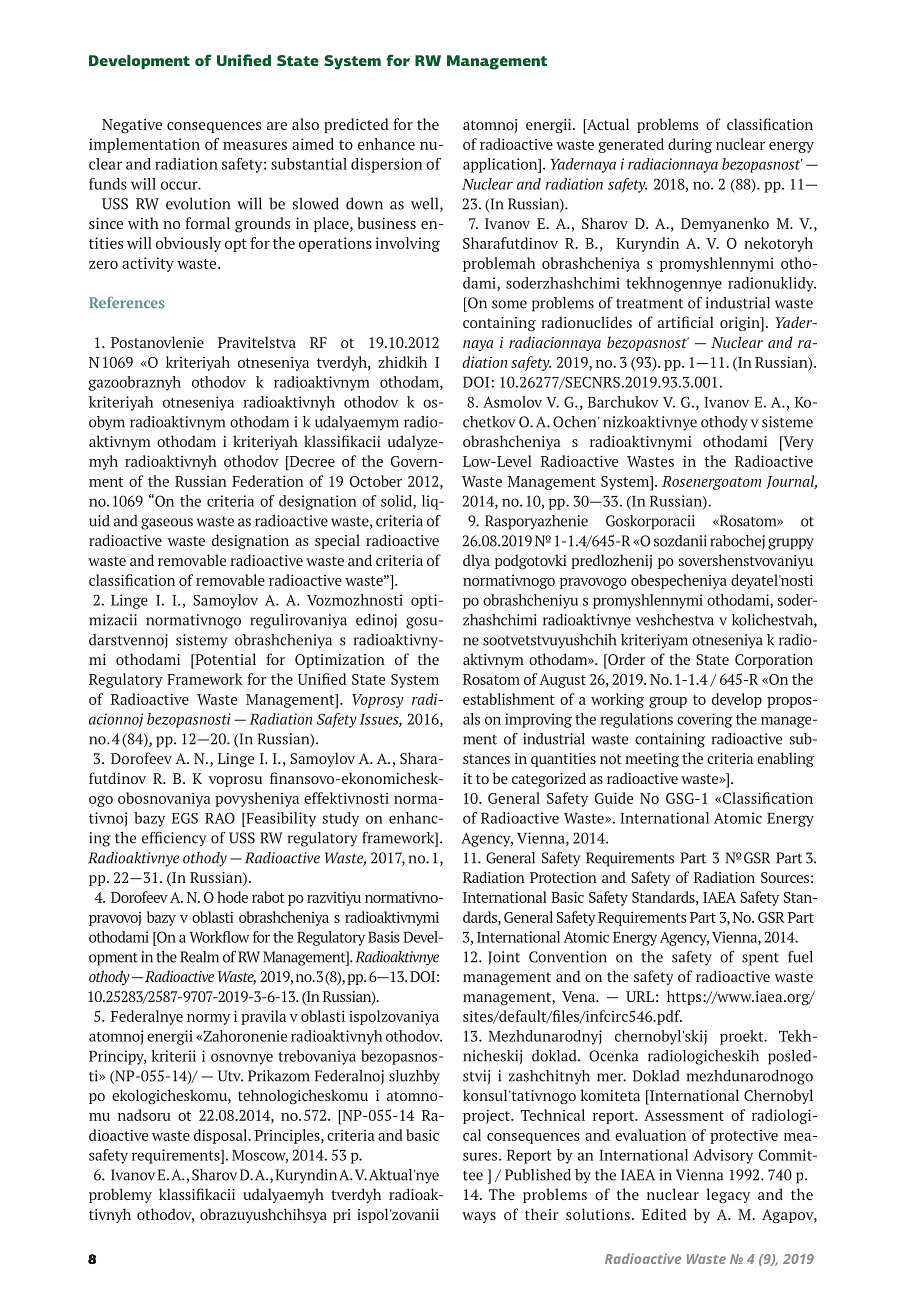 This screenshot has width=924, height=1308. I want to click on well, so click(426, 204).
